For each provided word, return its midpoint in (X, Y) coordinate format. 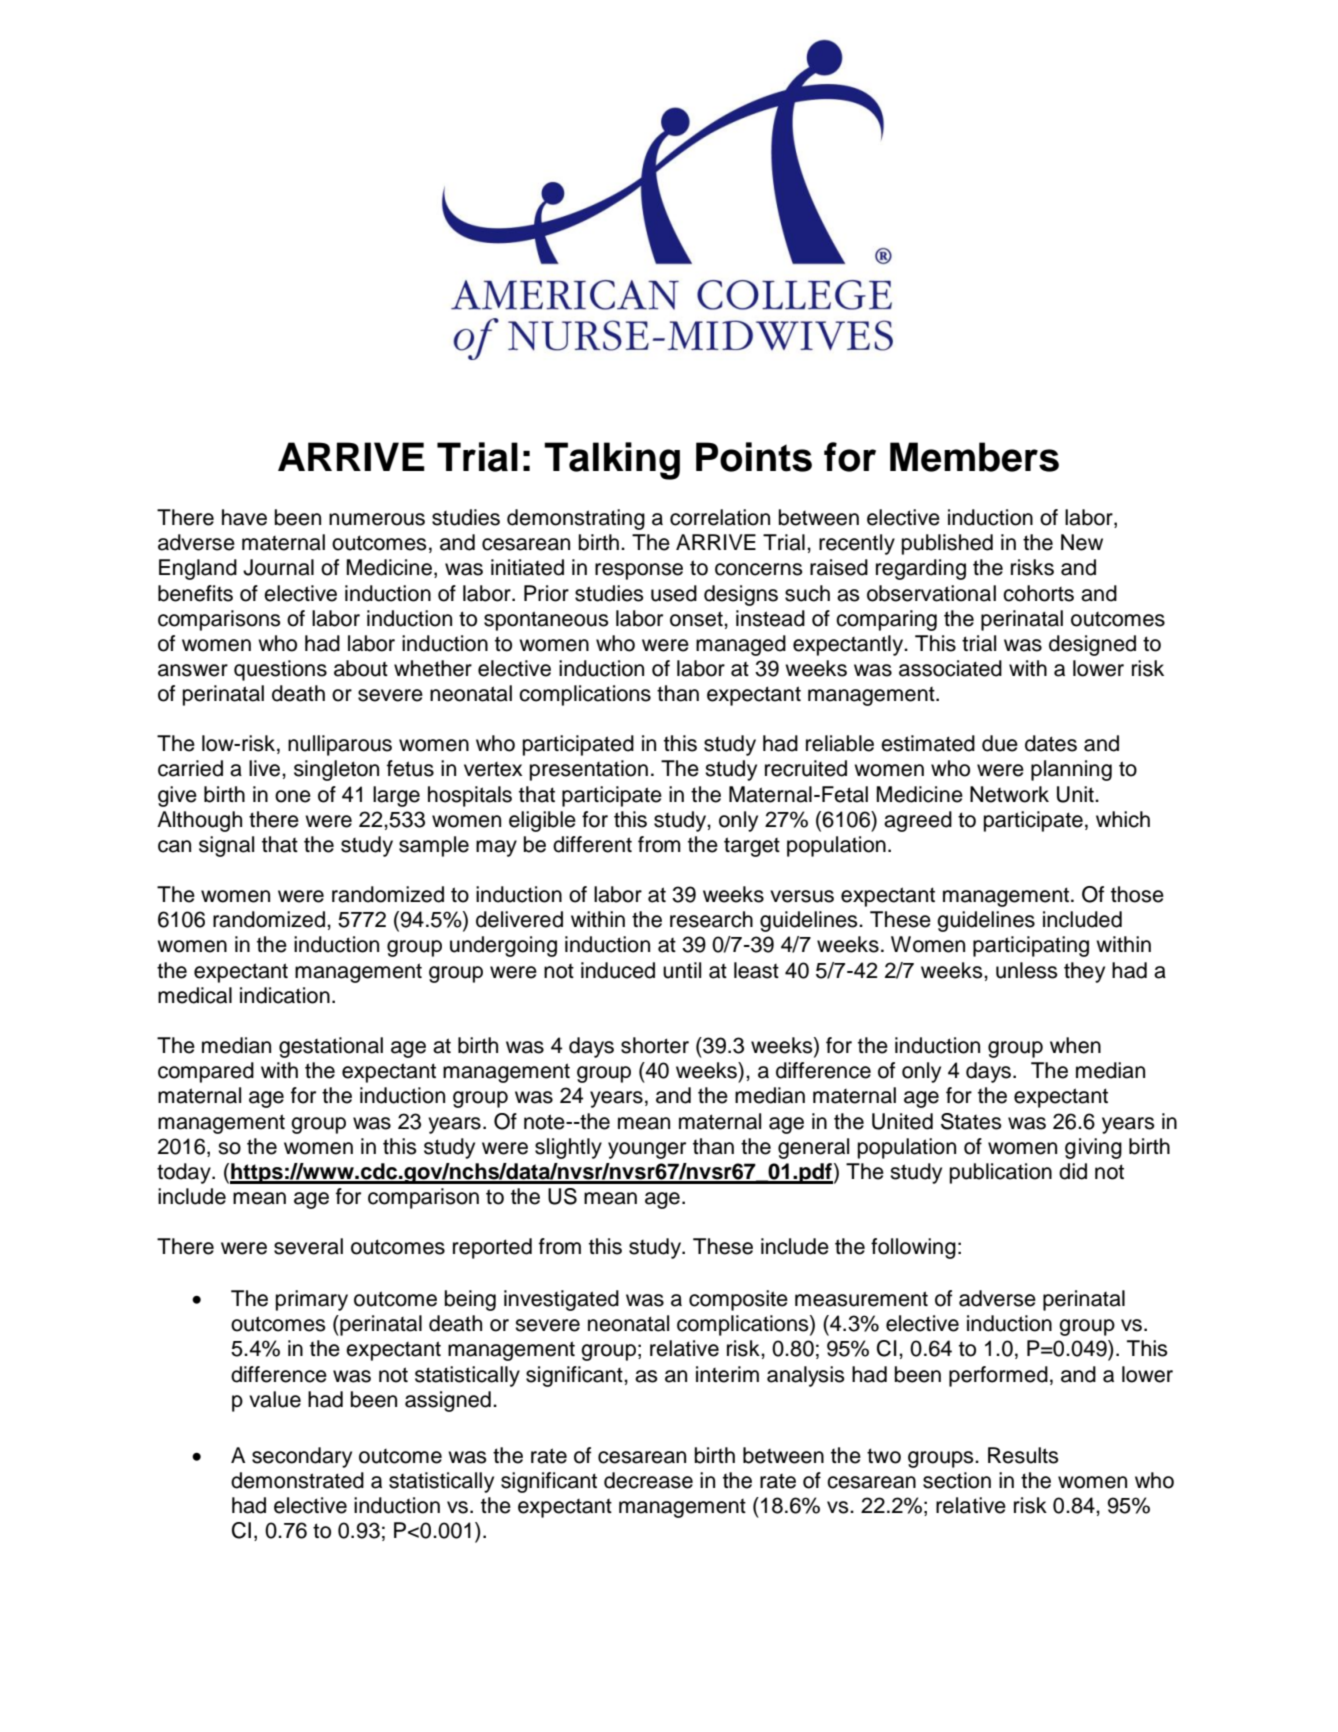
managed (741, 645)
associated (950, 668)
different (592, 844)
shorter (655, 1045)
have (244, 517)
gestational (331, 1047)
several (308, 1246)
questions (280, 670)
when (1075, 1045)
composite (738, 1300)
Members (974, 457)
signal (226, 846)
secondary (302, 1457)
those (1137, 894)
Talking (612, 461)
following (913, 1248)
